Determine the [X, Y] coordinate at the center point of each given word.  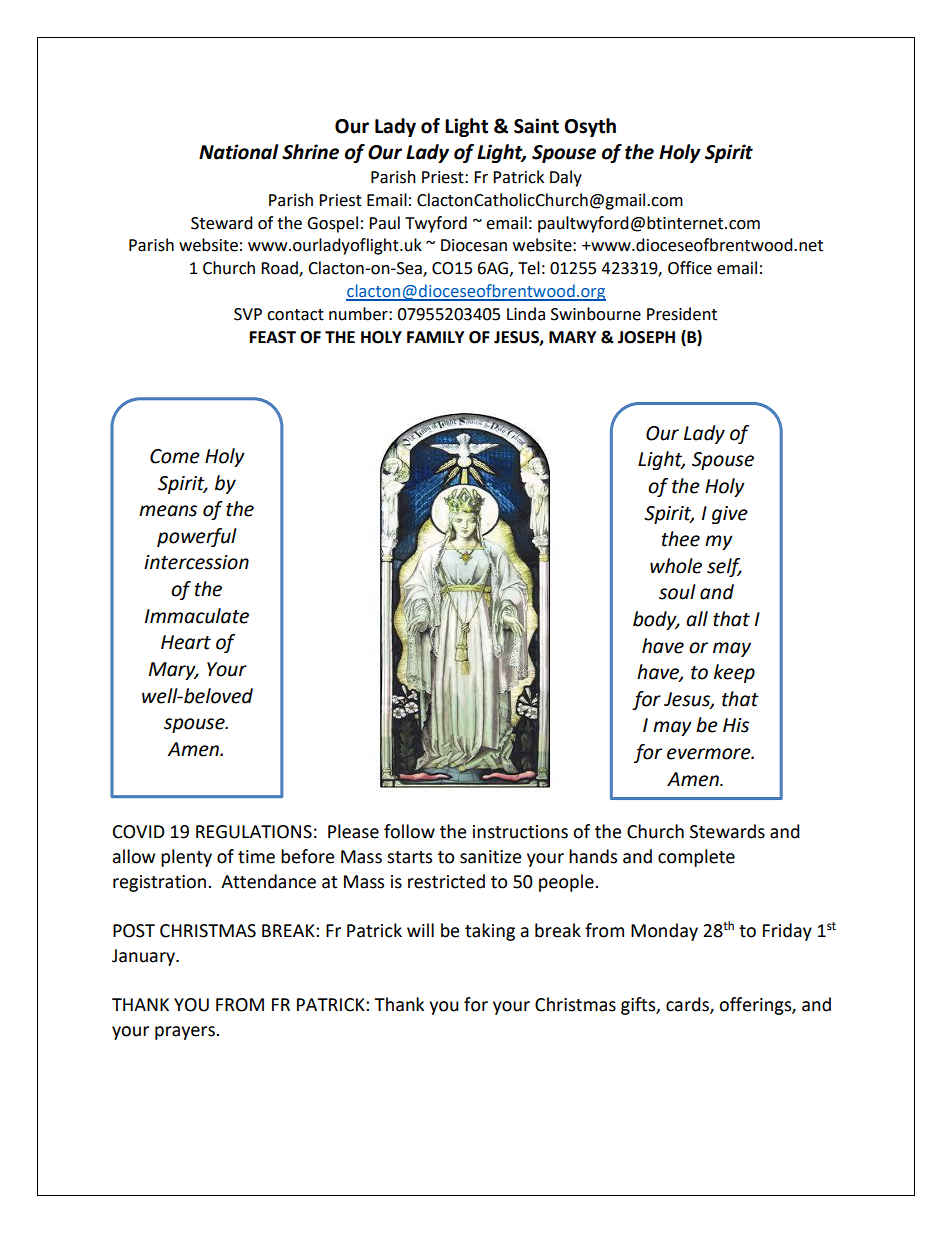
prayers [186, 1033]
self [724, 567]
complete [696, 858]
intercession [196, 562]
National [239, 152]
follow [409, 831]
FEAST [273, 337]
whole [676, 566]
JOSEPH [646, 337]
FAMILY [435, 337]
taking [490, 932]
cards [688, 1005]
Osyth [590, 127]
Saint [536, 126]
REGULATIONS [254, 832]
